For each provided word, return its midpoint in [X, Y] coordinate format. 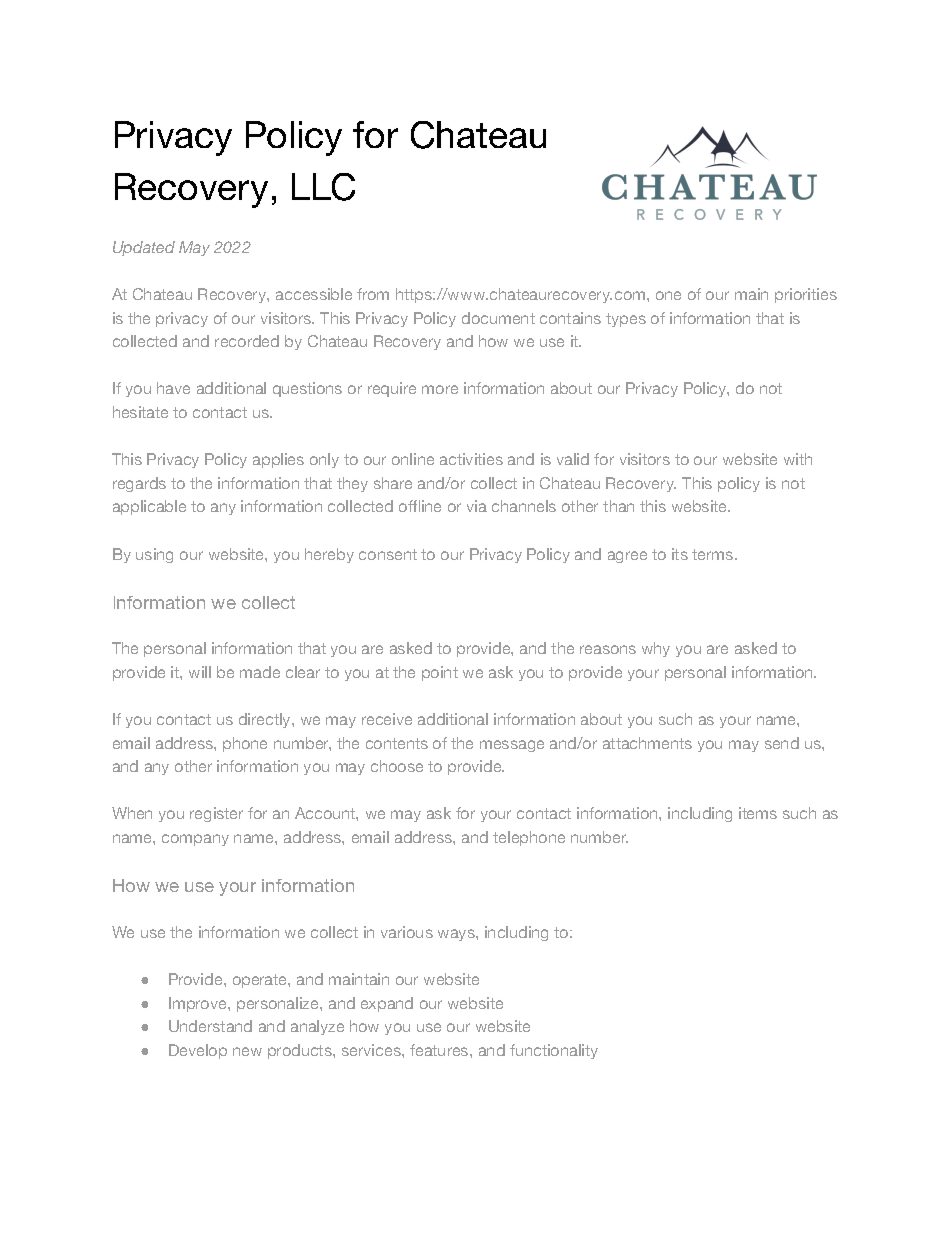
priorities [806, 295]
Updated [144, 248]
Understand [210, 1026]
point [440, 673]
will [200, 672]
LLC [323, 187]
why [656, 649]
